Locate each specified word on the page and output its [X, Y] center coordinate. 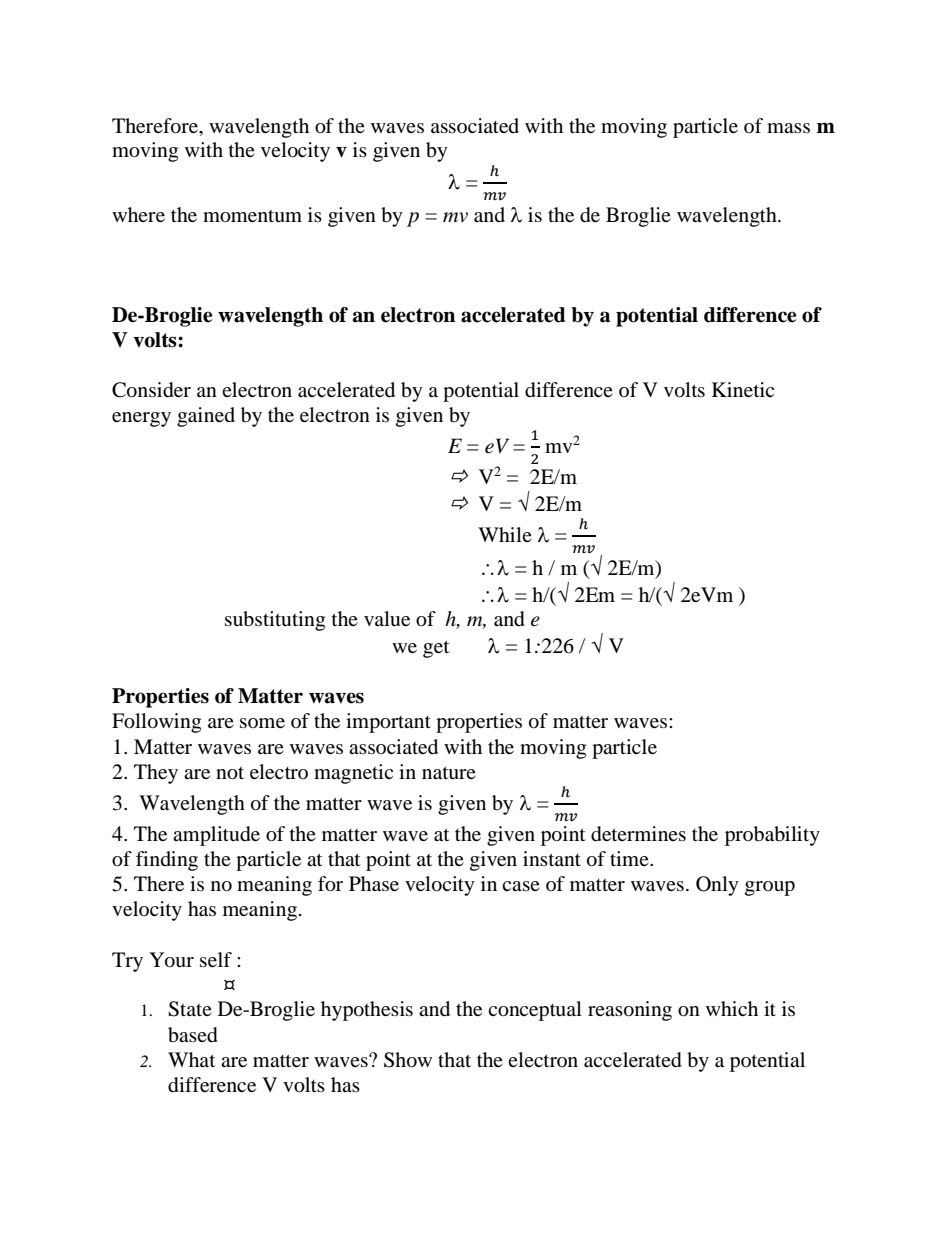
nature [449, 773]
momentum [252, 216]
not [230, 773]
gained [206, 417]
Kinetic [743, 389]
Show [408, 1060]
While [505, 534]
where [138, 214]
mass [788, 128]
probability [772, 836]
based [193, 1035]
